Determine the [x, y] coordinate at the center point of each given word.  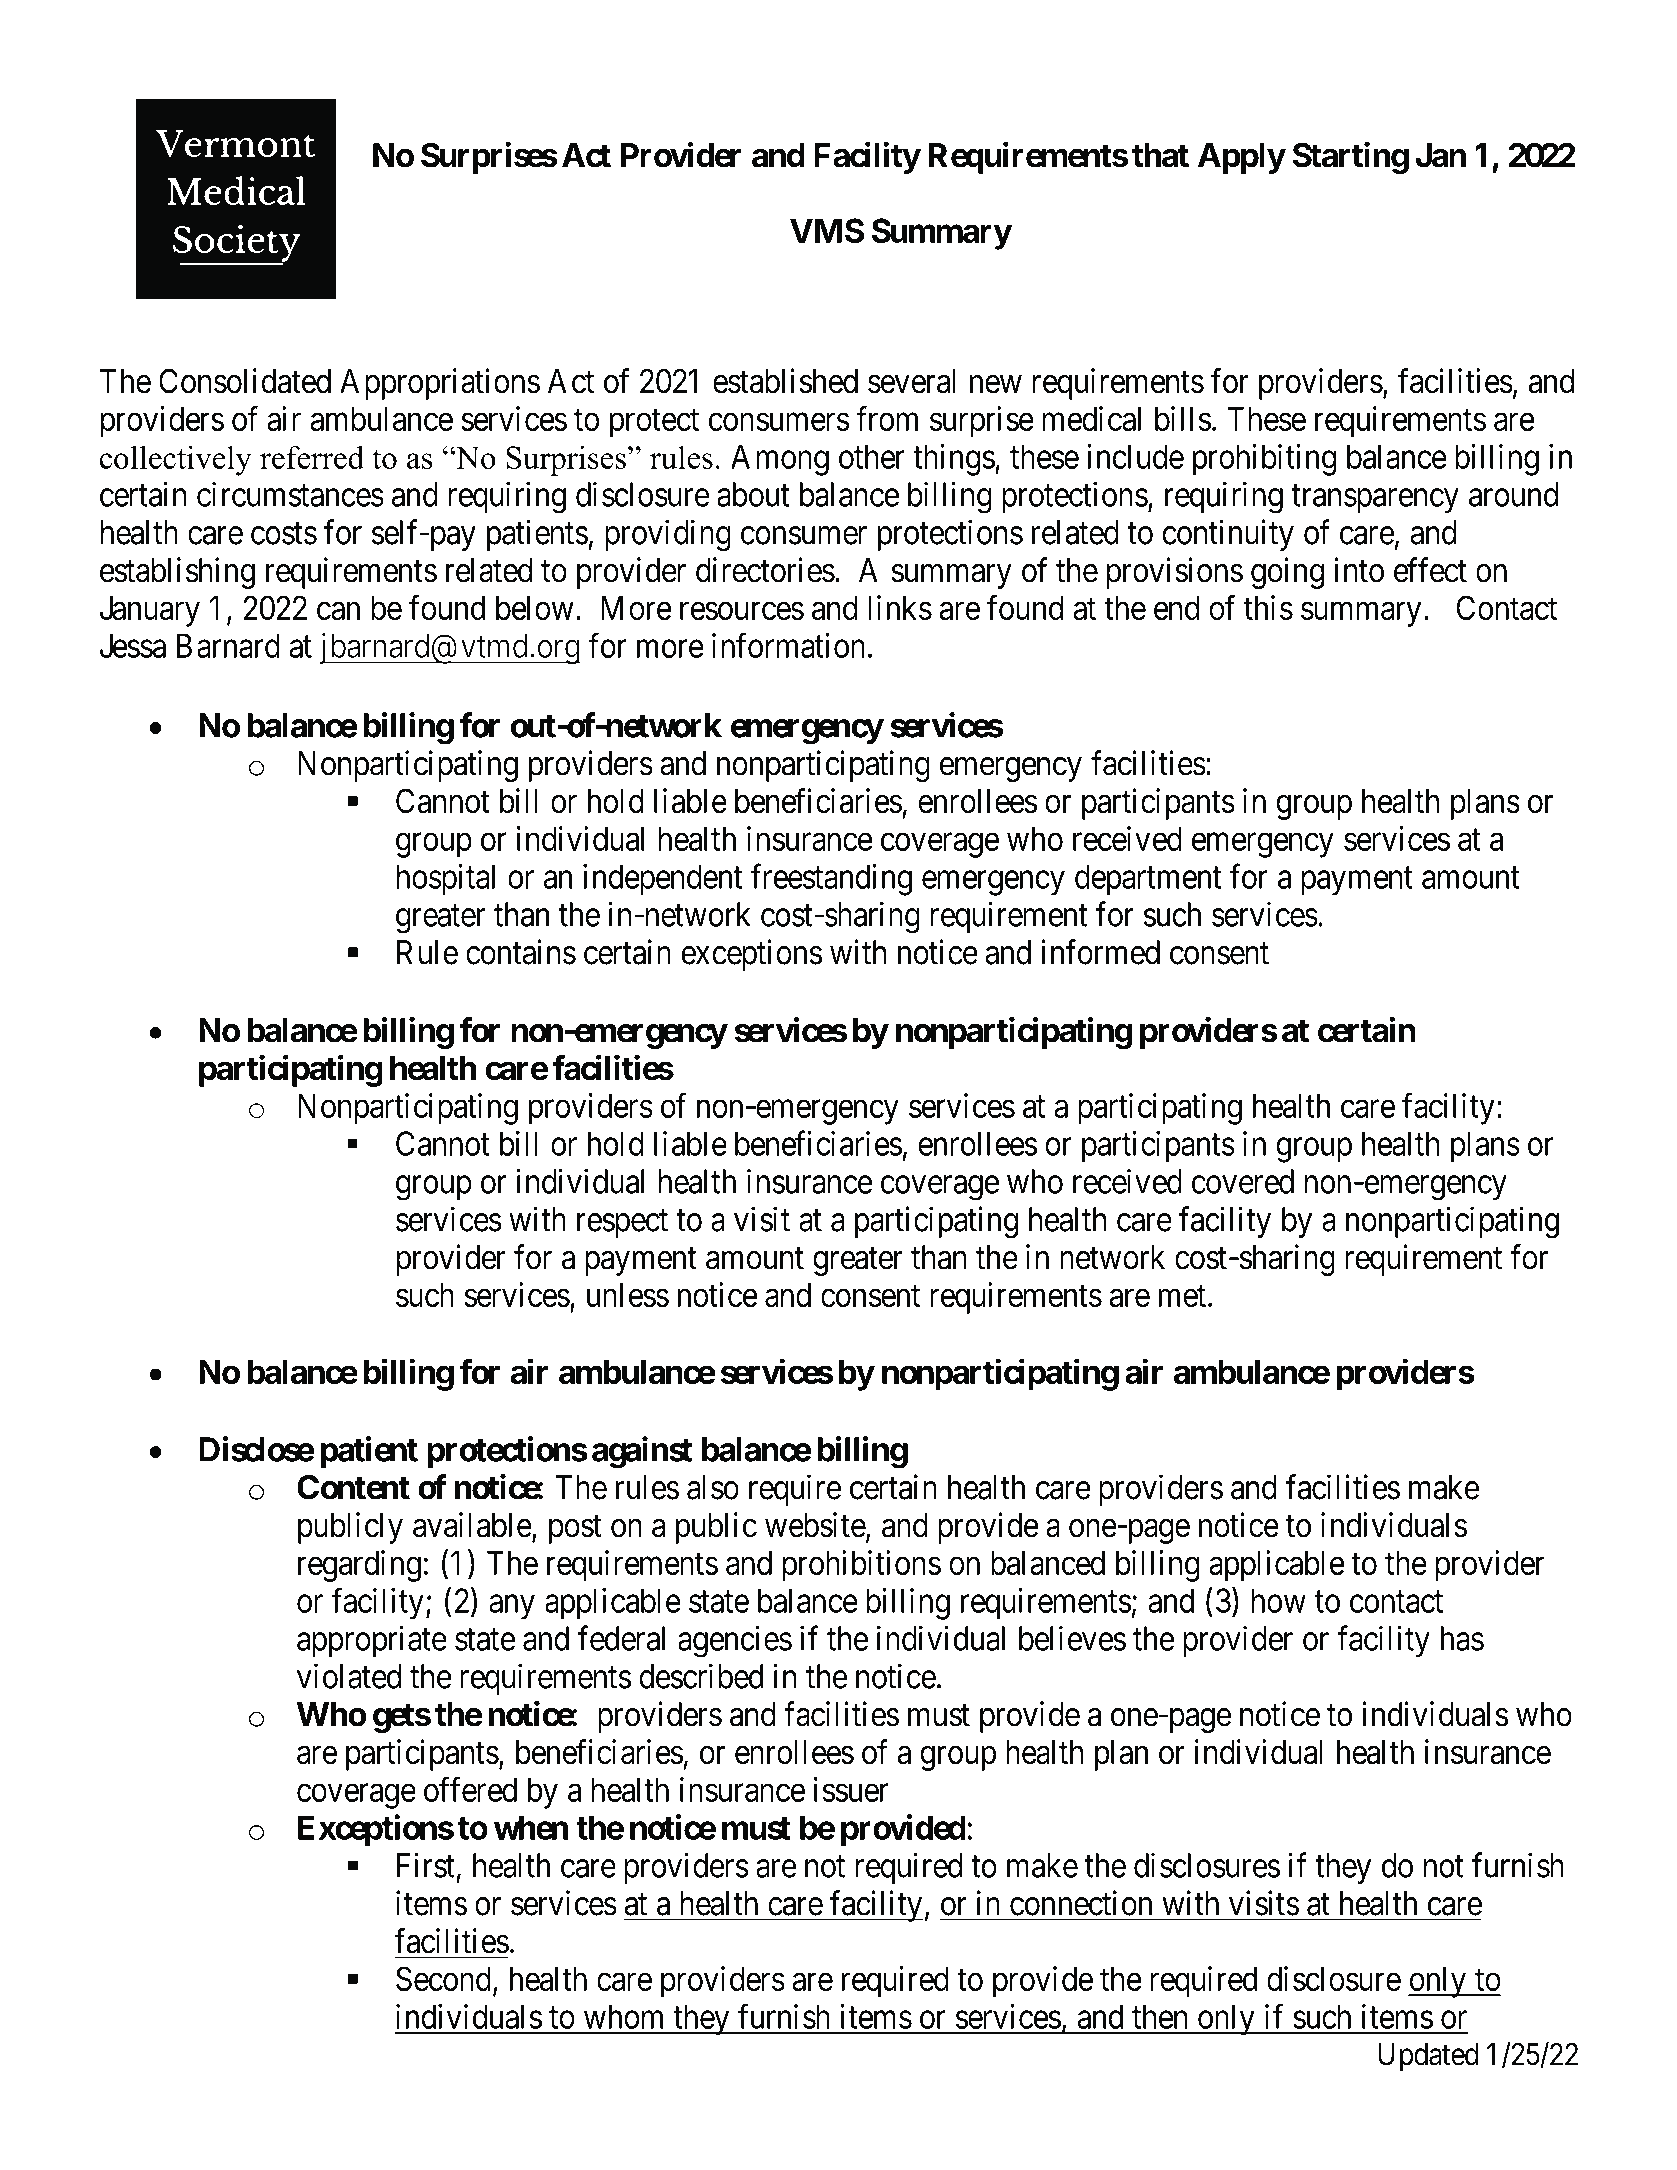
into [1359, 570]
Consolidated [245, 381]
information [788, 645]
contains [521, 952]
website [815, 1525]
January [150, 611]
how [1279, 1600]
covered [1243, 1181]
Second [443, 1978]
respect [622, 1224]
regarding [359, 1566]
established [785, 381]
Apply [1241, 158]
